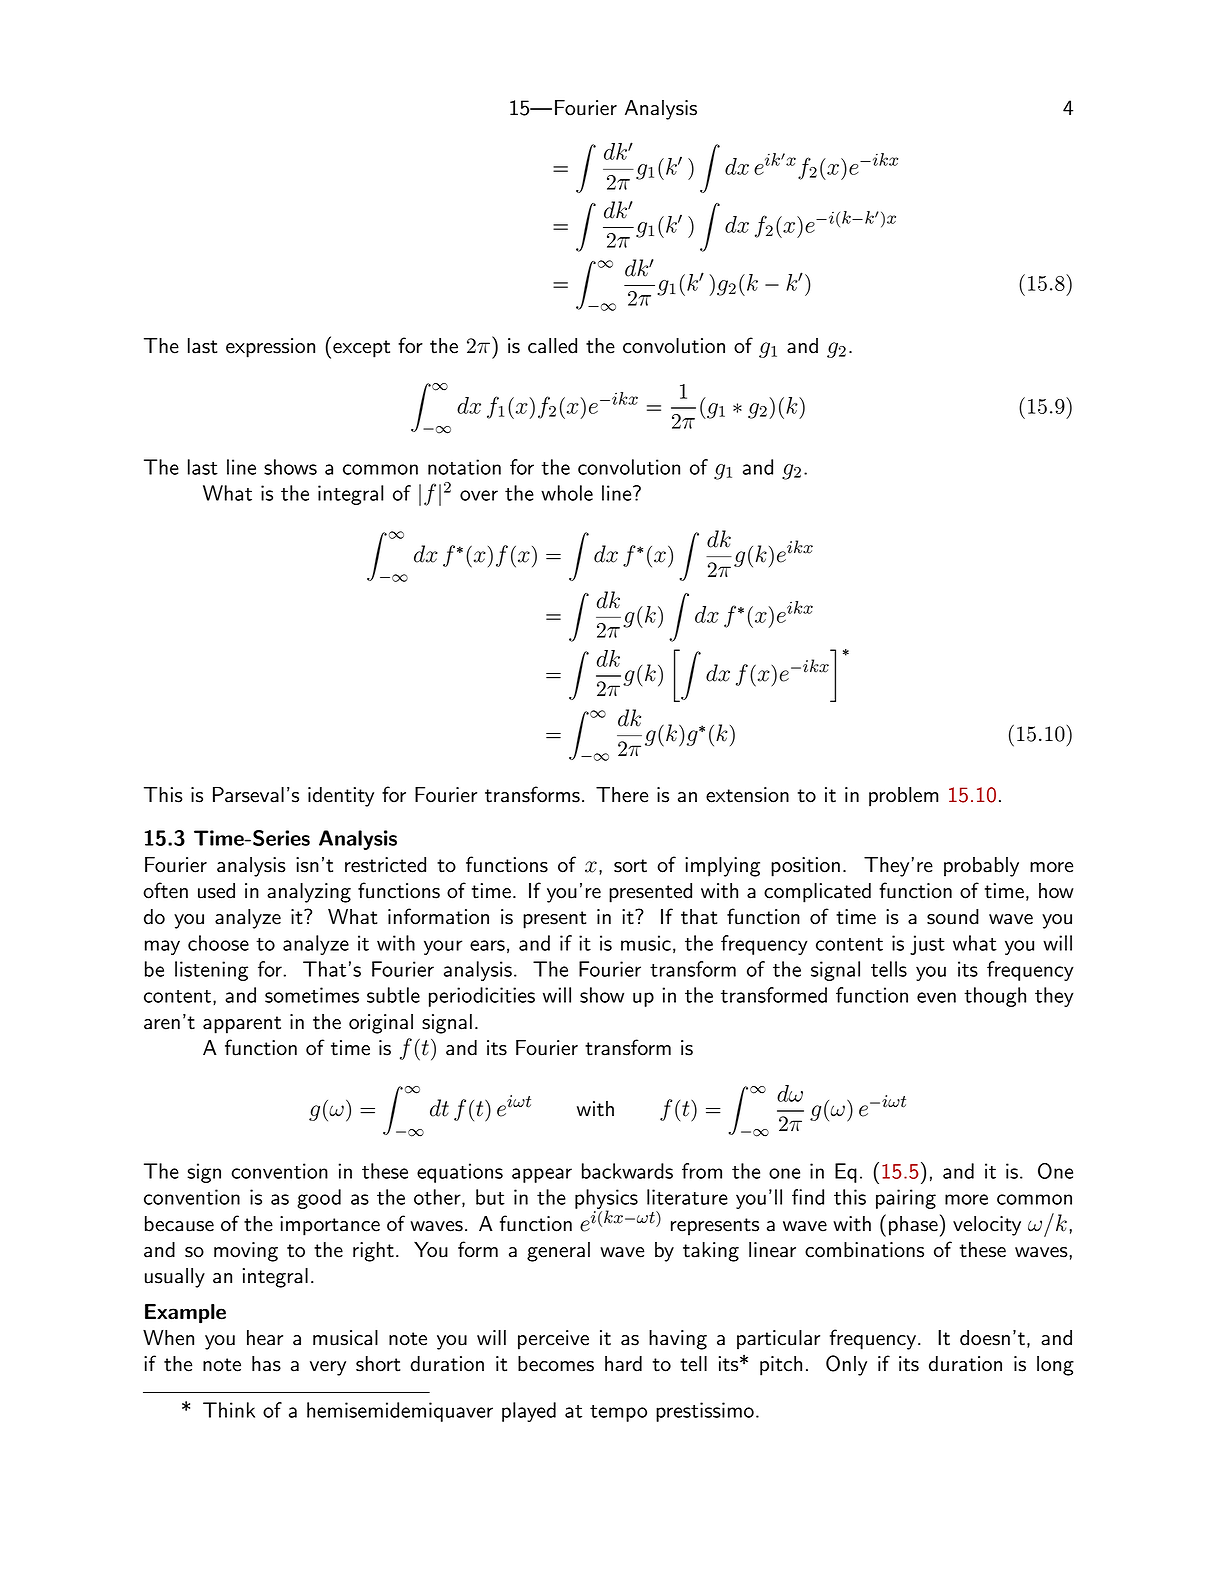 The width and height of the screenshot is (1217, 1575). Describe the element at coordinates (903, 797) in the screenshot. I see `problem` at that location.
